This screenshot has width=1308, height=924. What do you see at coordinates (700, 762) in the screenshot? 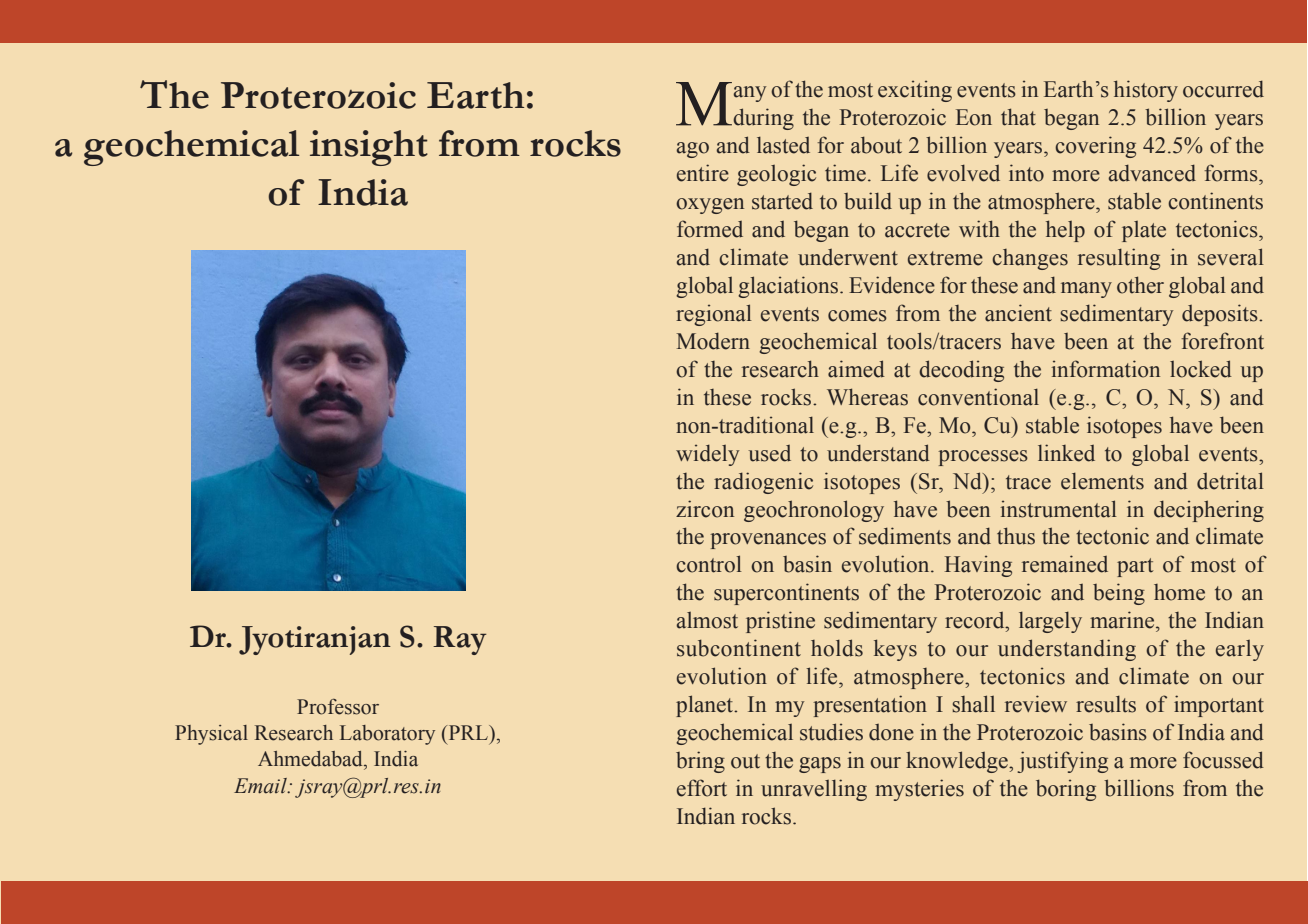
I see `bring` at bounding box center [700, 762].
